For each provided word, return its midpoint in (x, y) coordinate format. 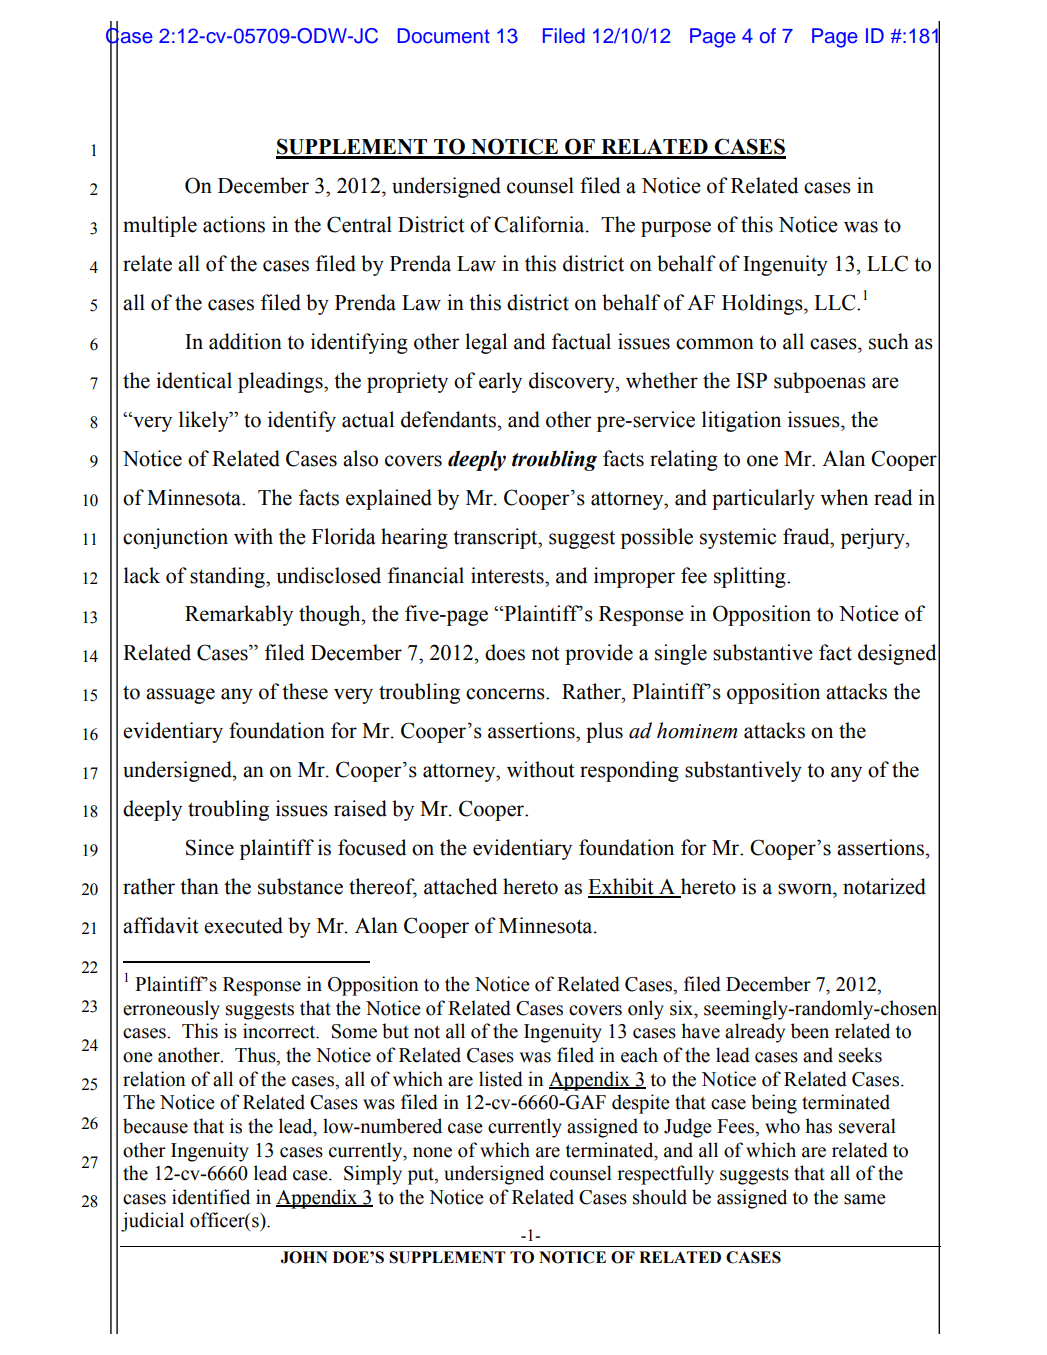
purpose (676, 229)
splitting (751, 577)
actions (234, 224)
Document (444, 36)
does (505, 652)
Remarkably (239, 615)
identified (211, 1197)
